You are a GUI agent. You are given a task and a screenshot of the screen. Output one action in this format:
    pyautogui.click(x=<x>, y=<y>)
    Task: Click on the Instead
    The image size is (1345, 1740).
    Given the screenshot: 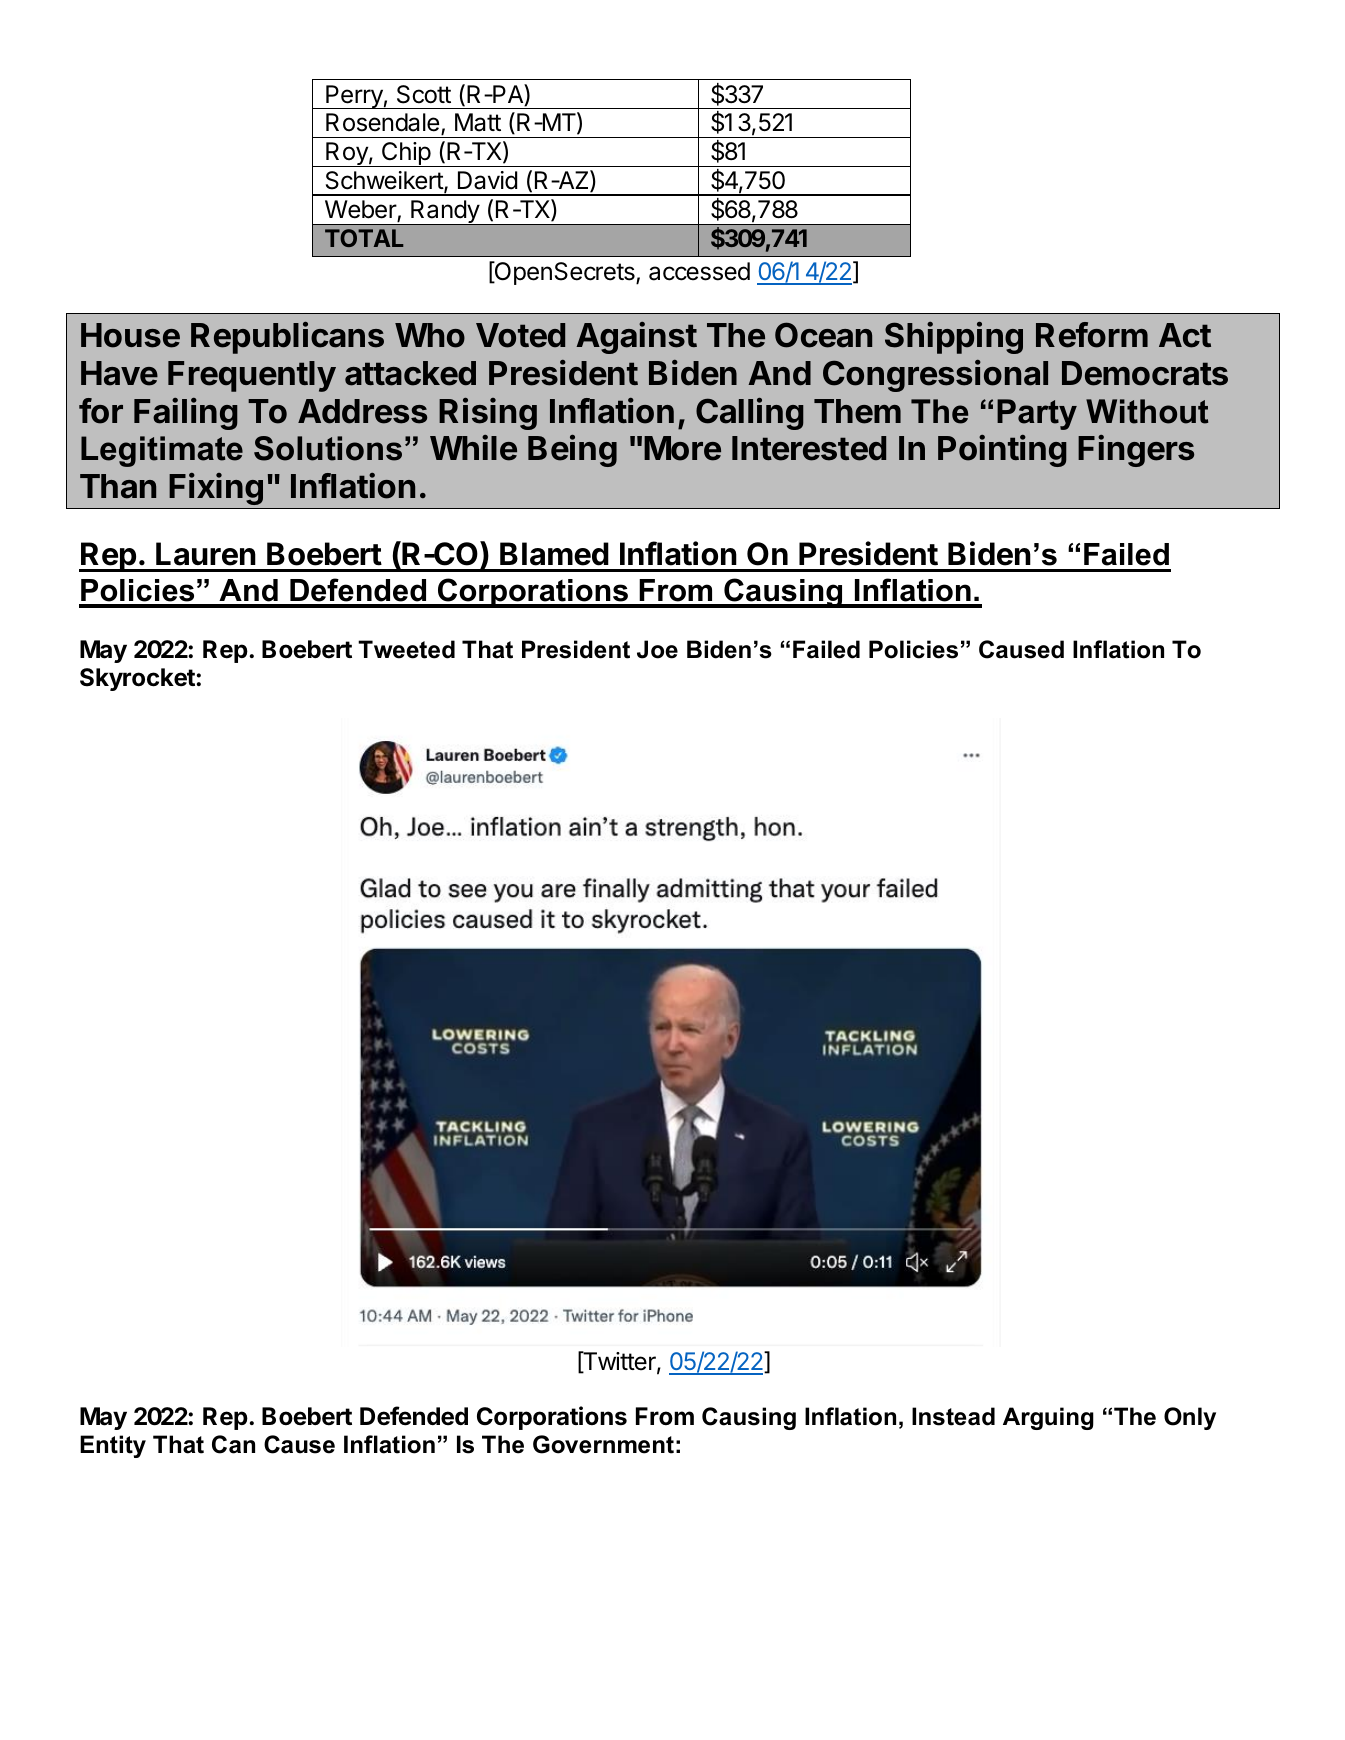 What is the action you would take?
    pyautogui.click(x=953, y=1416)
